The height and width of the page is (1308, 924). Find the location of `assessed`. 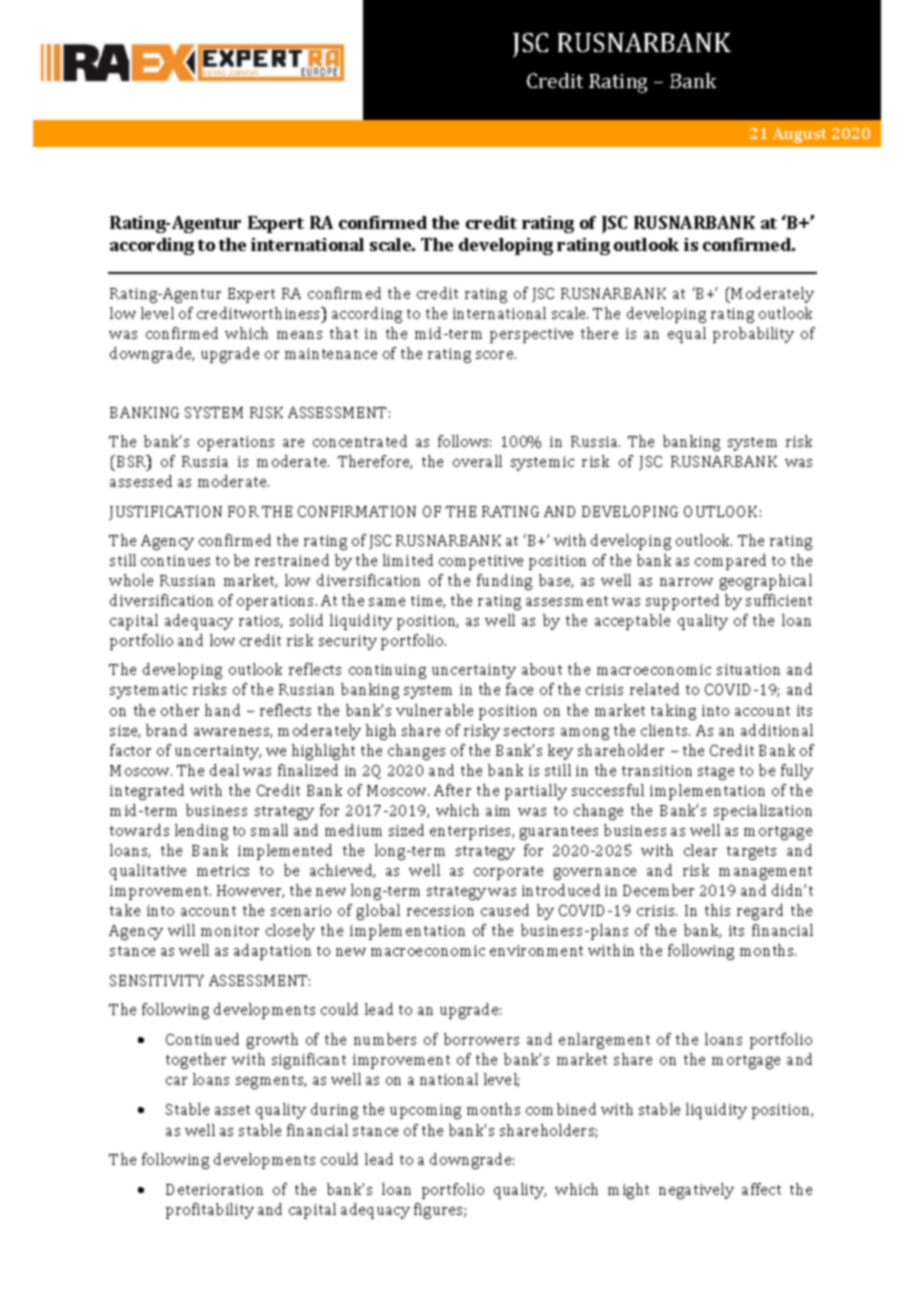

assessed is located at coordinates (141, 481).
